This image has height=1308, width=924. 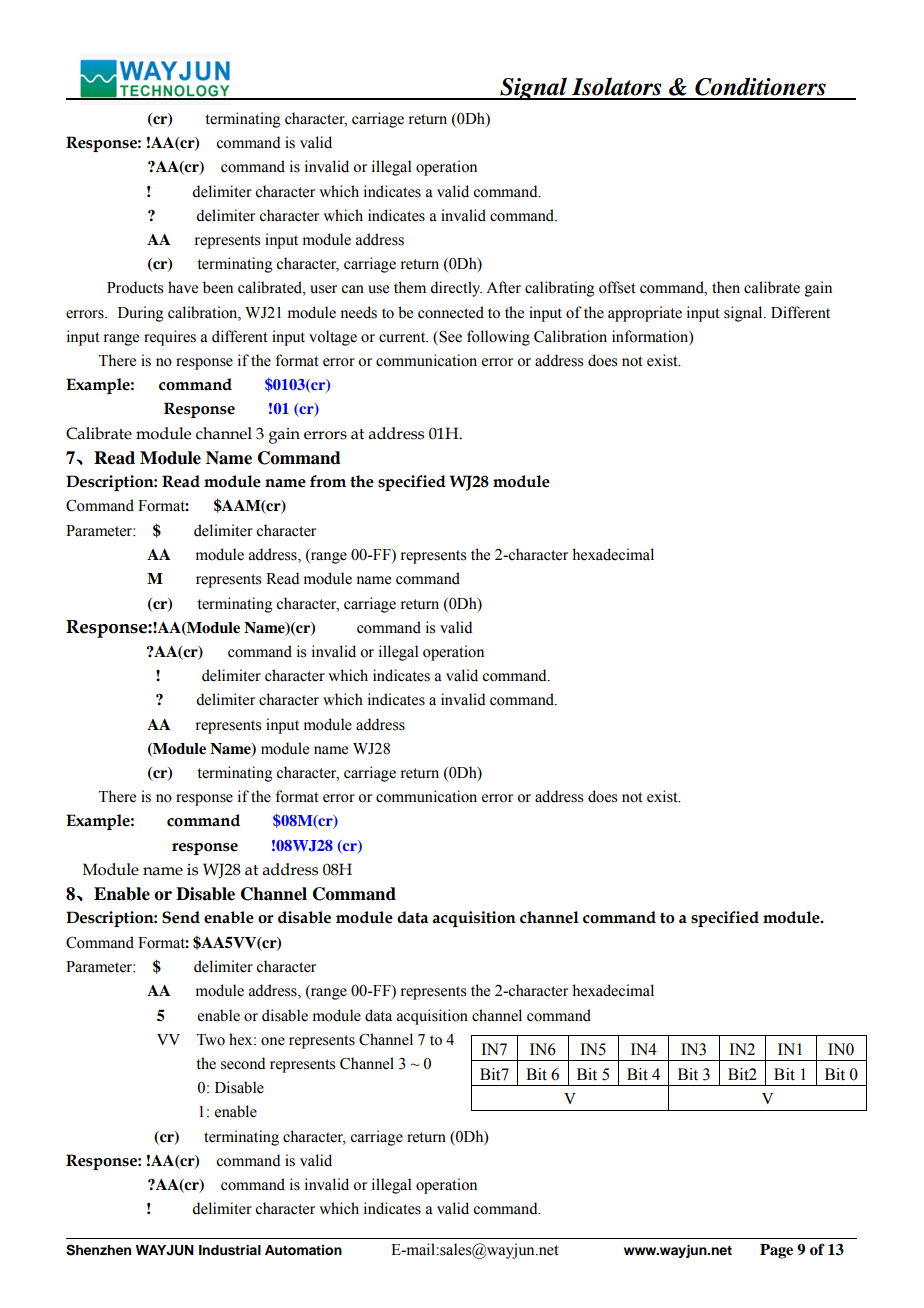 What do you see at coordinates (498, 338) in the image?
I see `following` at bounding box center [498, 338].
